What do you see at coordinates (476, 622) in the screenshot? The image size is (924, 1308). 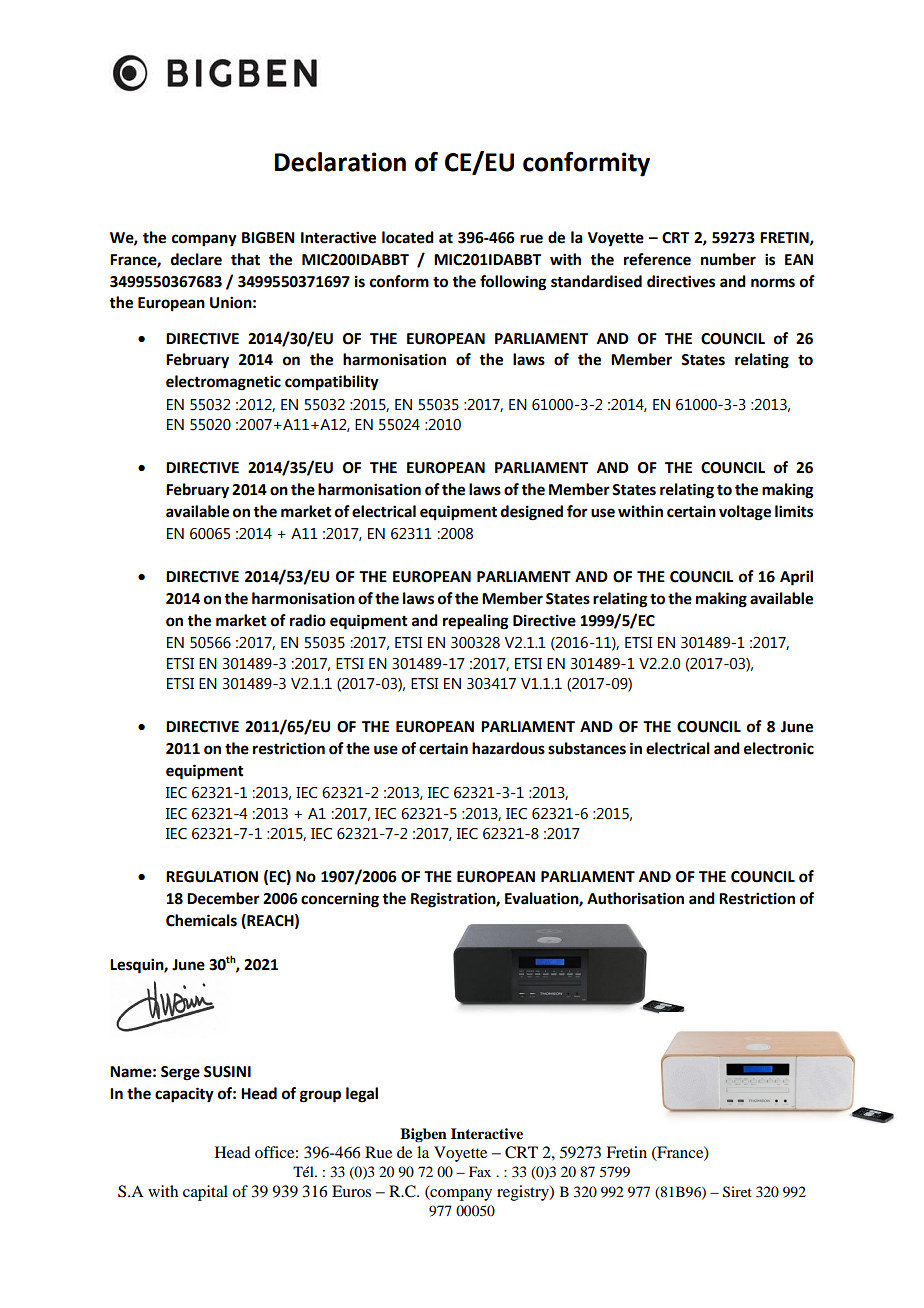 I see `repealing` at bounding box center [476, 622].
